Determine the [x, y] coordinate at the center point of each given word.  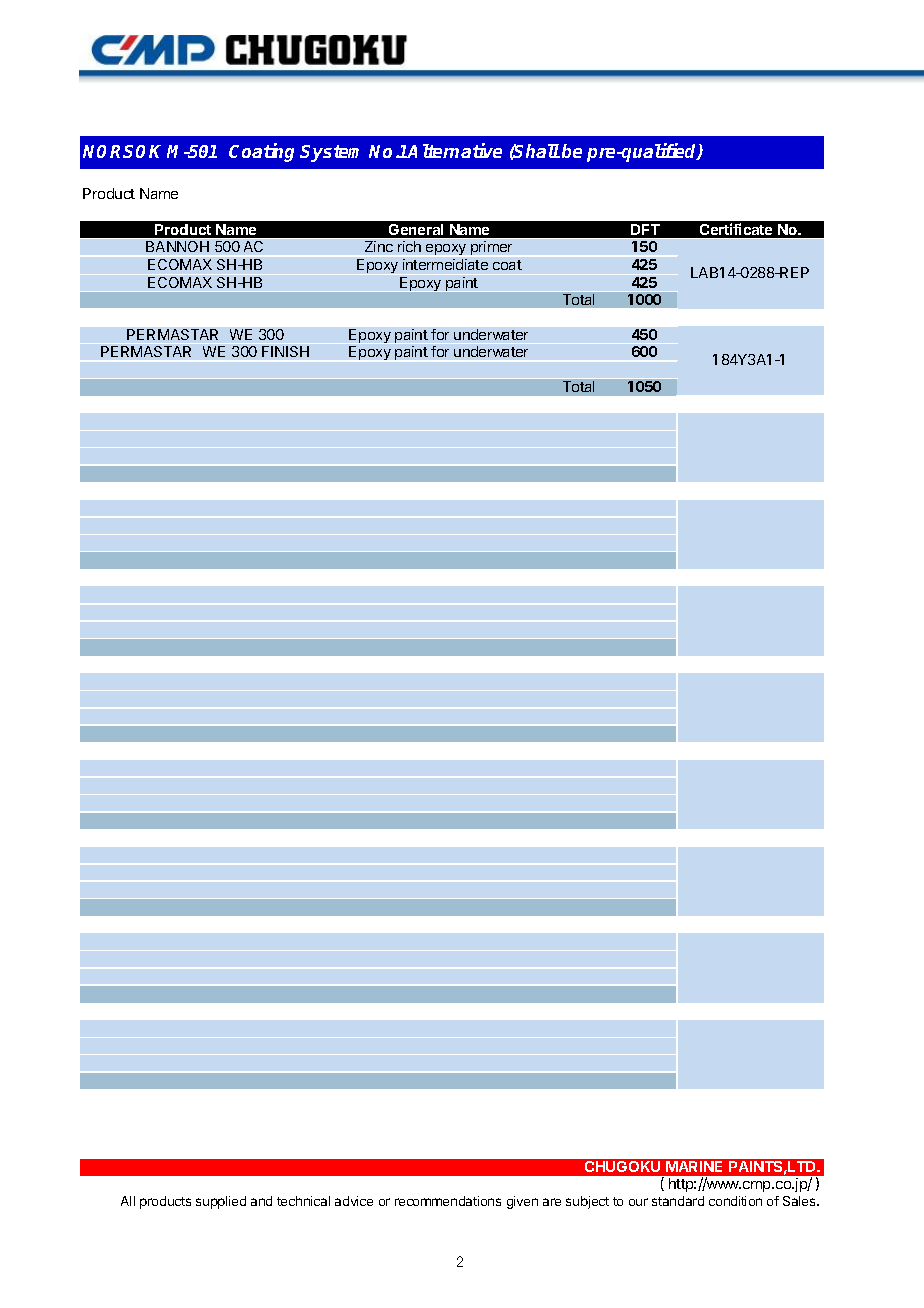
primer [491, 248]
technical [303, 1201]
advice [354, 1201]
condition [735, 1201]
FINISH [285, 351]
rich [409, 246]
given [522, 1202]
